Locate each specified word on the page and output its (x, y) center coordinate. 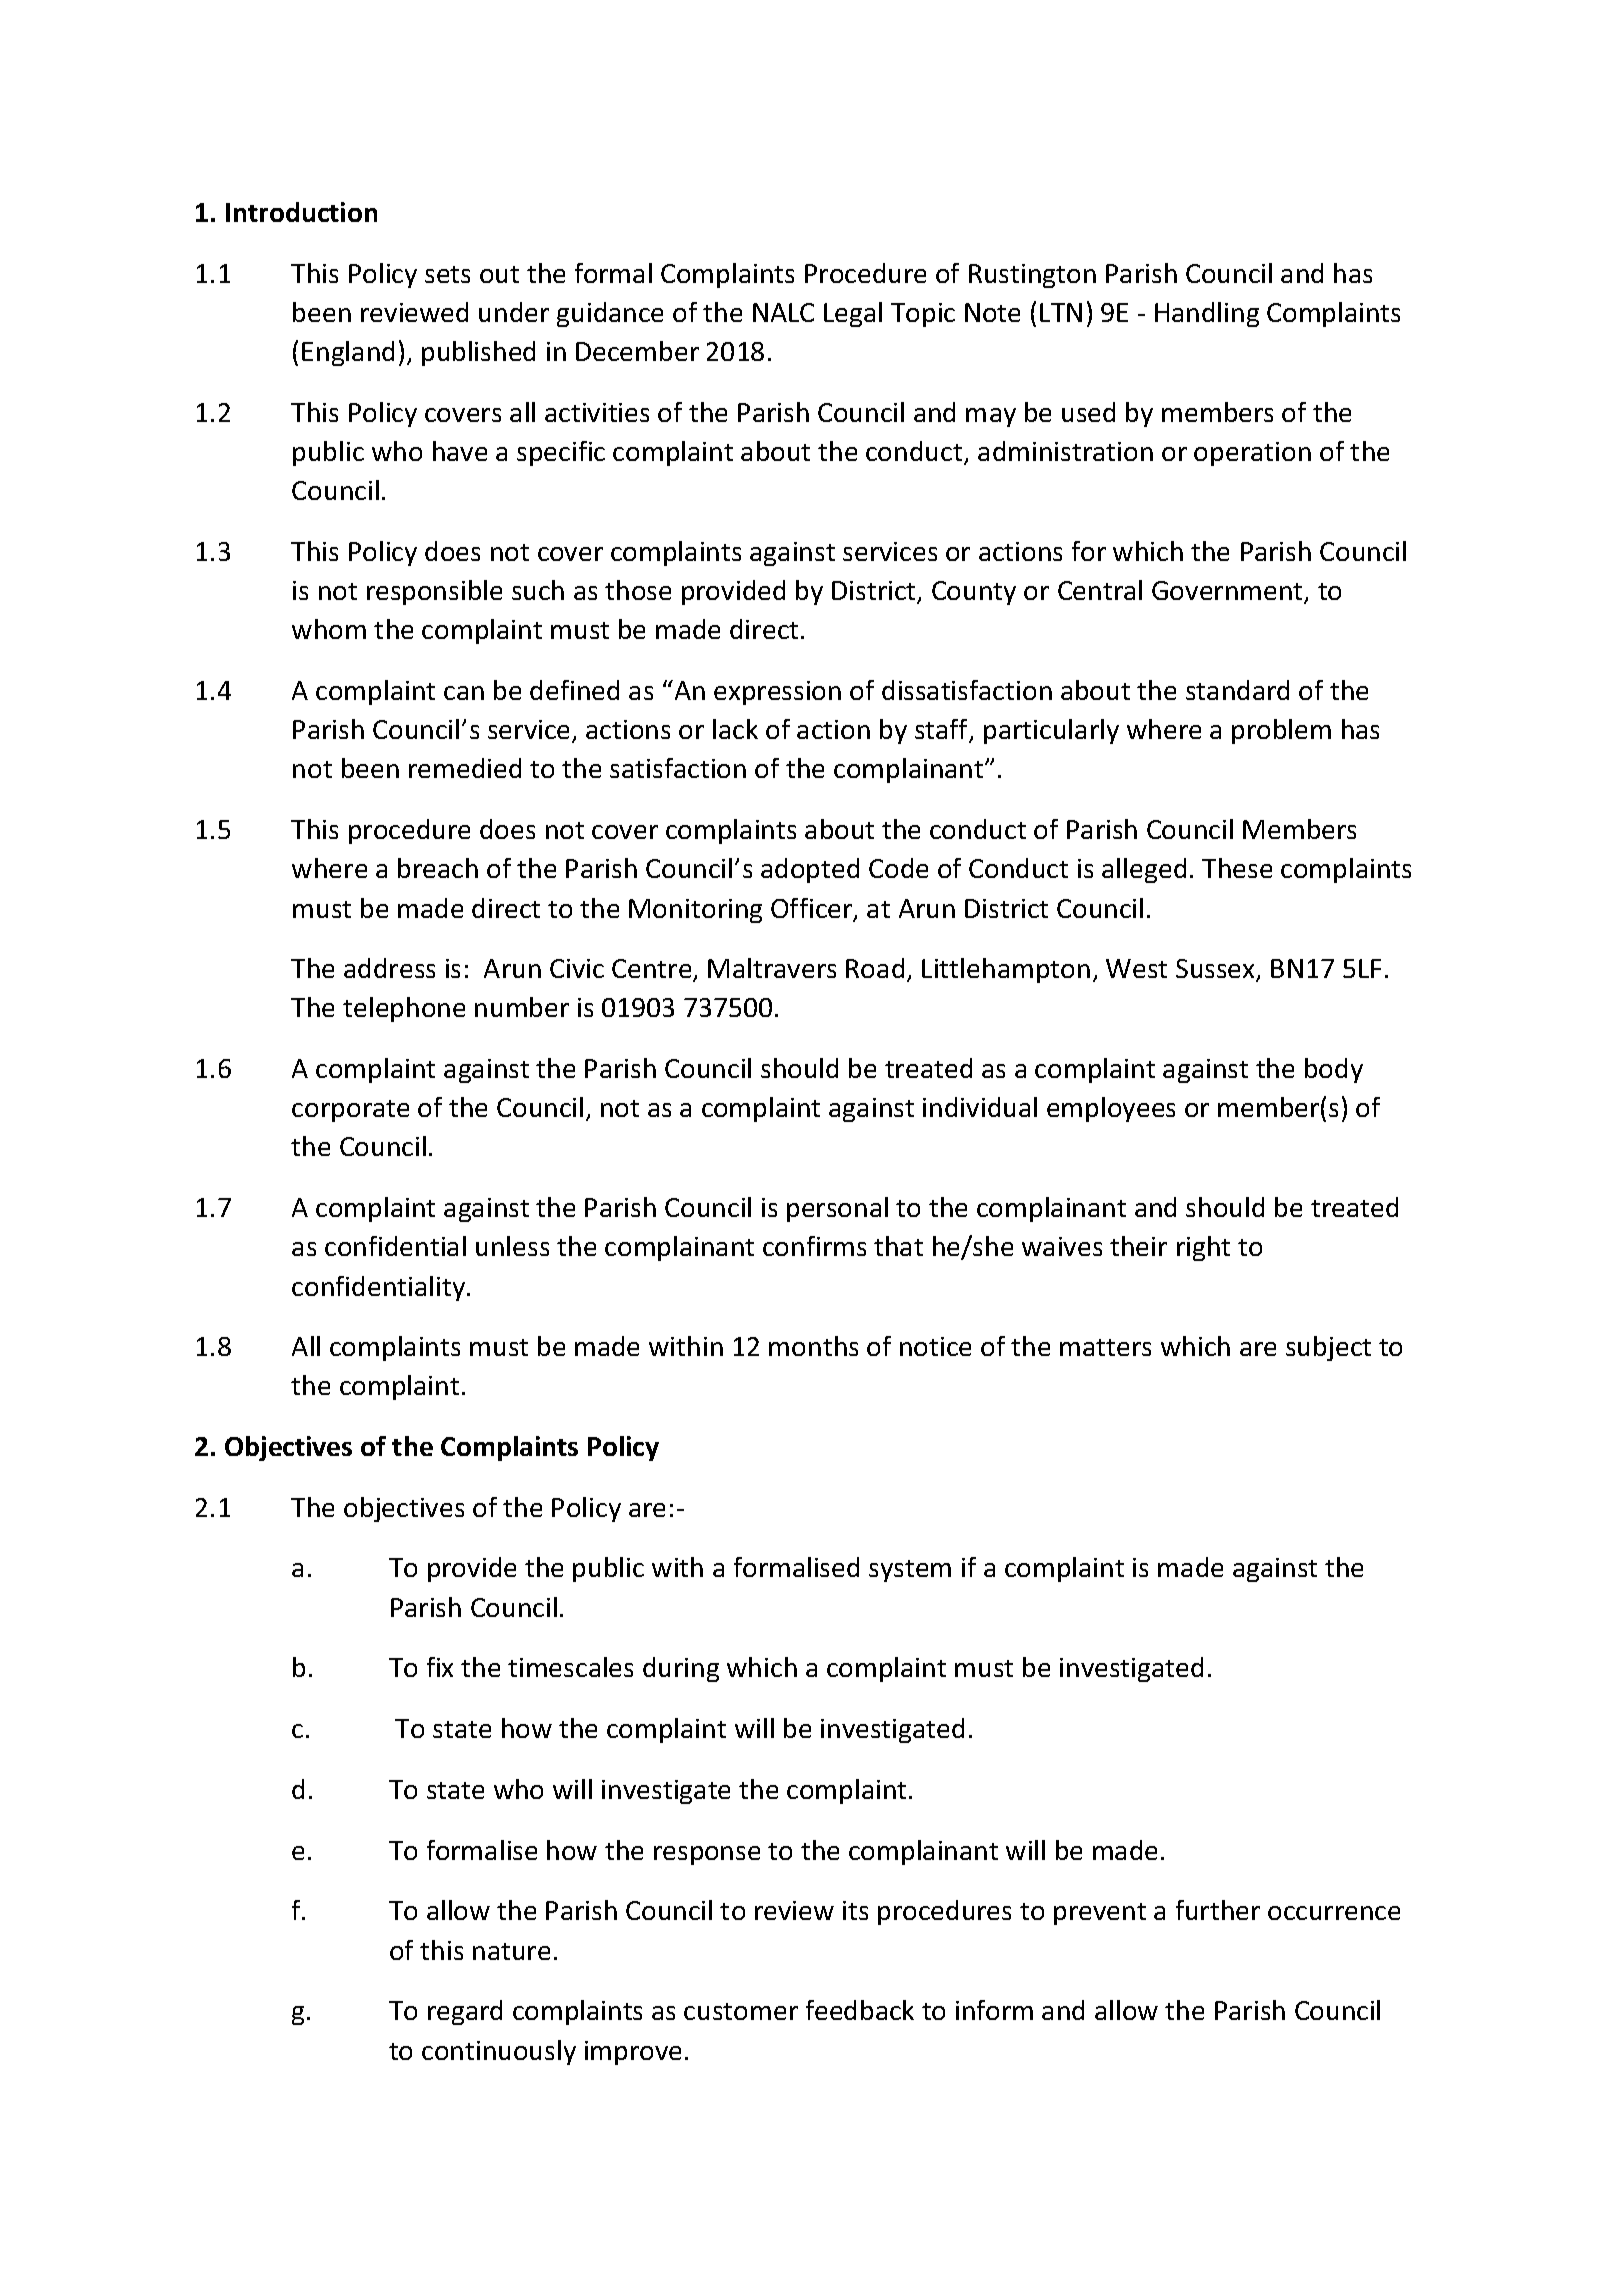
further (1218, 1910)
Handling (1207, 314)
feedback (860, 2010)
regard (465, 2012)
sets (447, 274)
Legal (853, 314)
